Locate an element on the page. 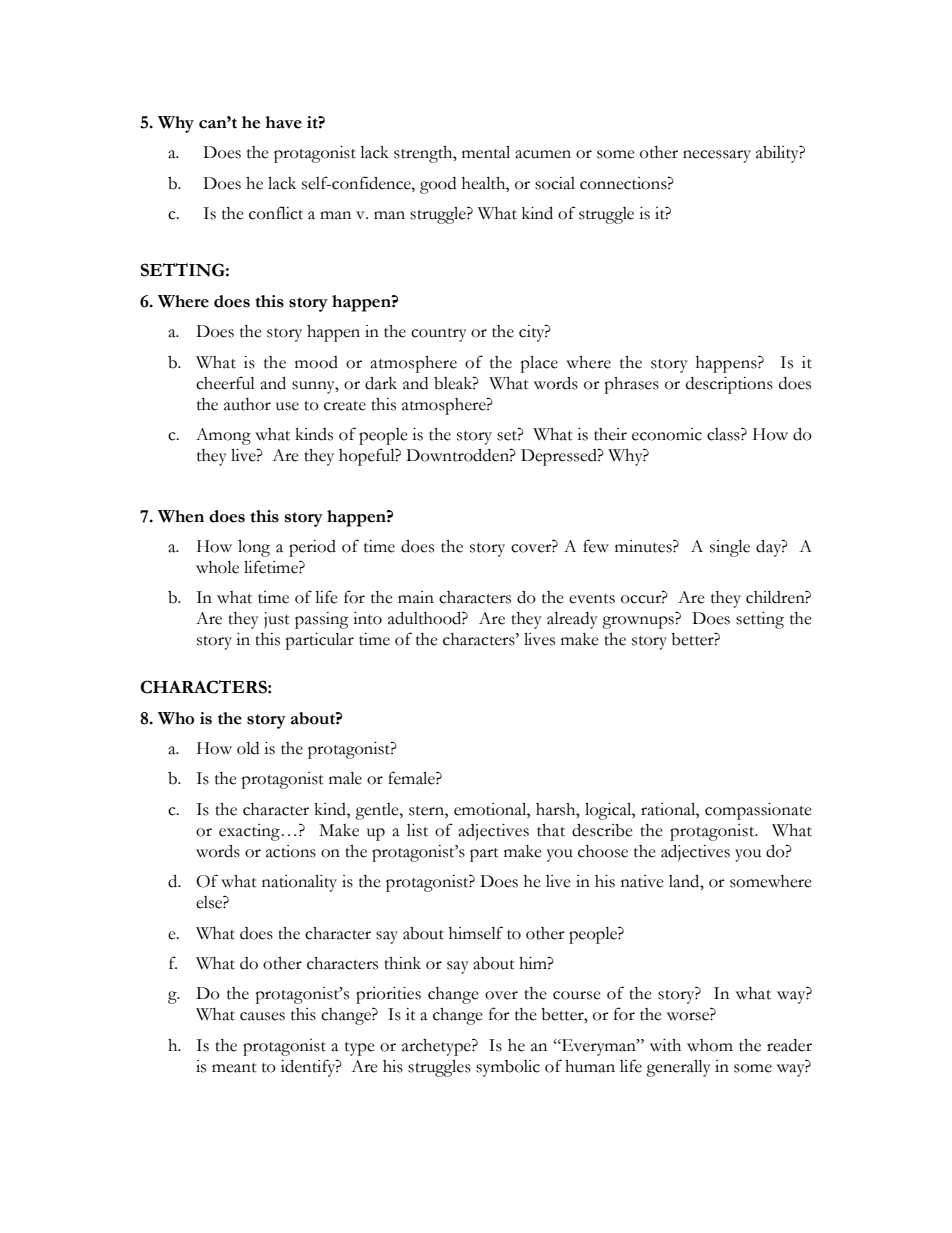 The width and height of the document is (952, 1233). have is located at coordinates (283, 122).
